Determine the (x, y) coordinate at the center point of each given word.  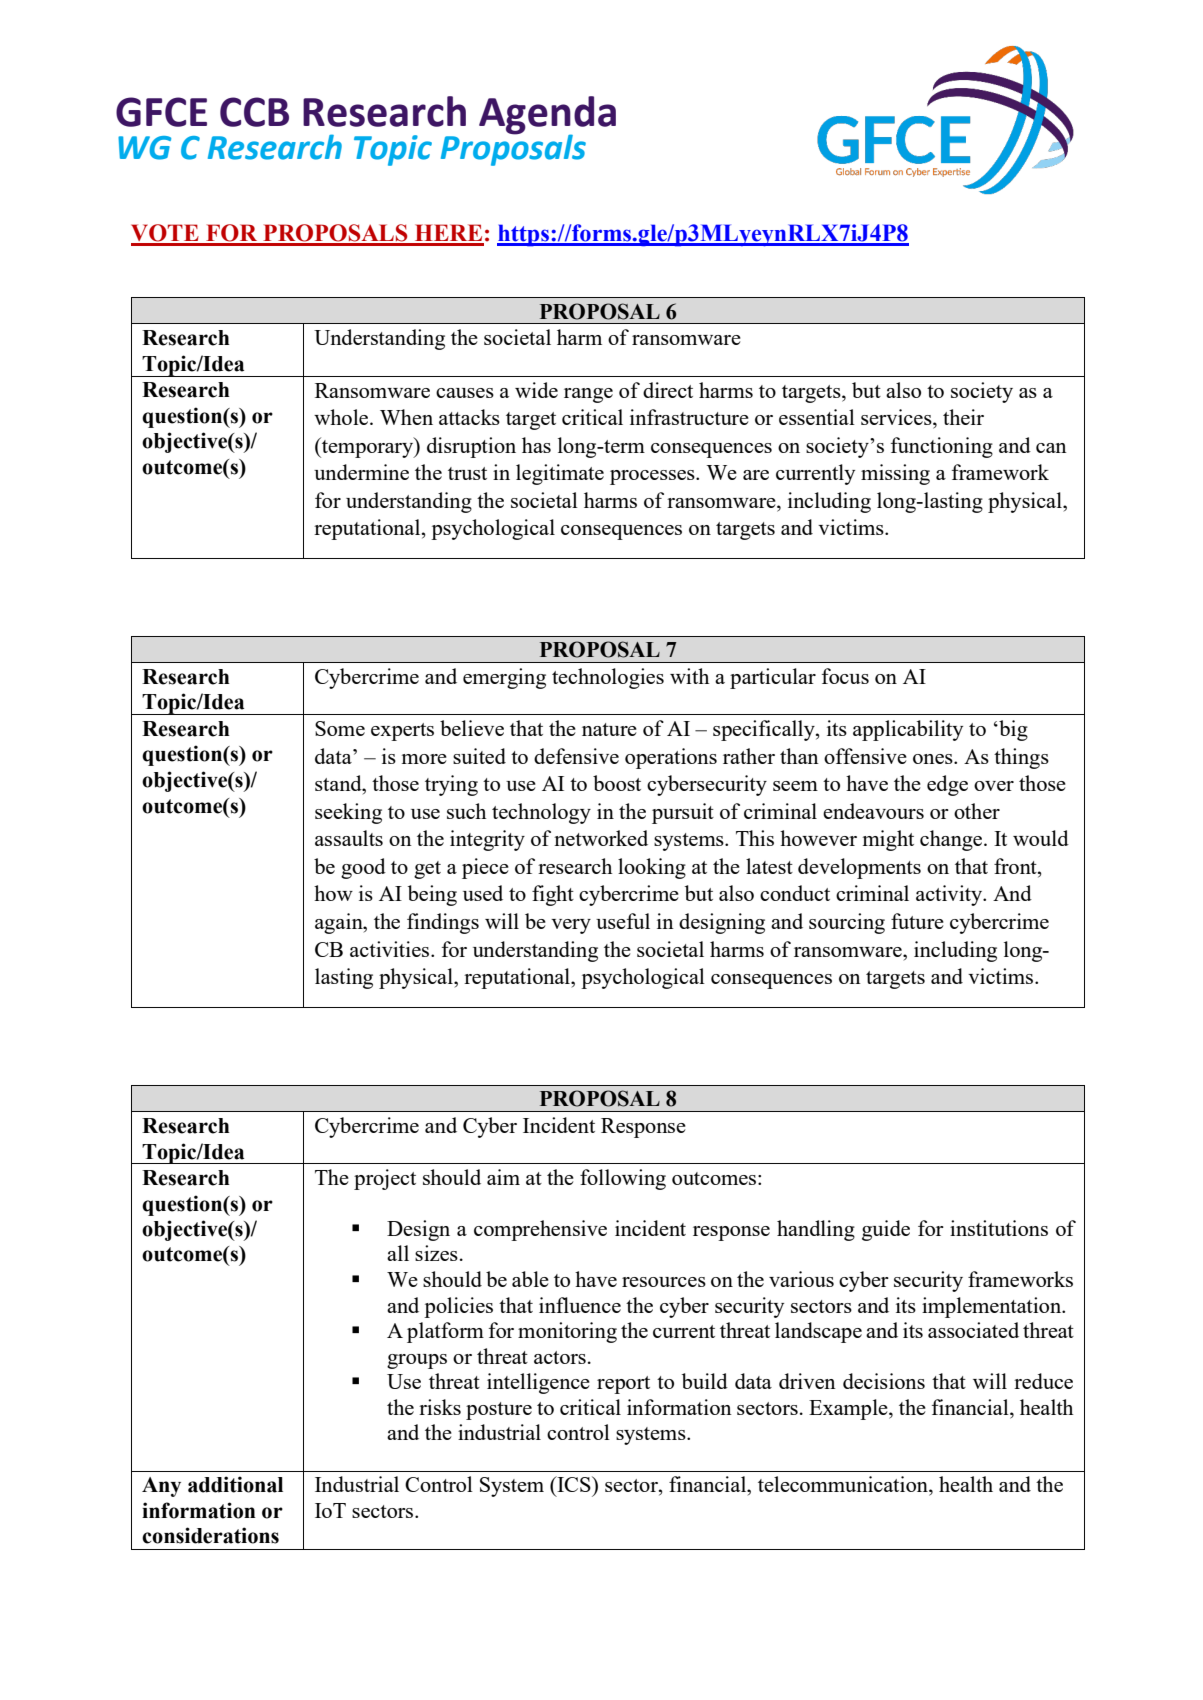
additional (235, 1484)
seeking (348, 813)
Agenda (547, 116)
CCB (254, 112)
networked (601, 838)
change (952, 840)
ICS (574, 1484)
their (963, 417)
